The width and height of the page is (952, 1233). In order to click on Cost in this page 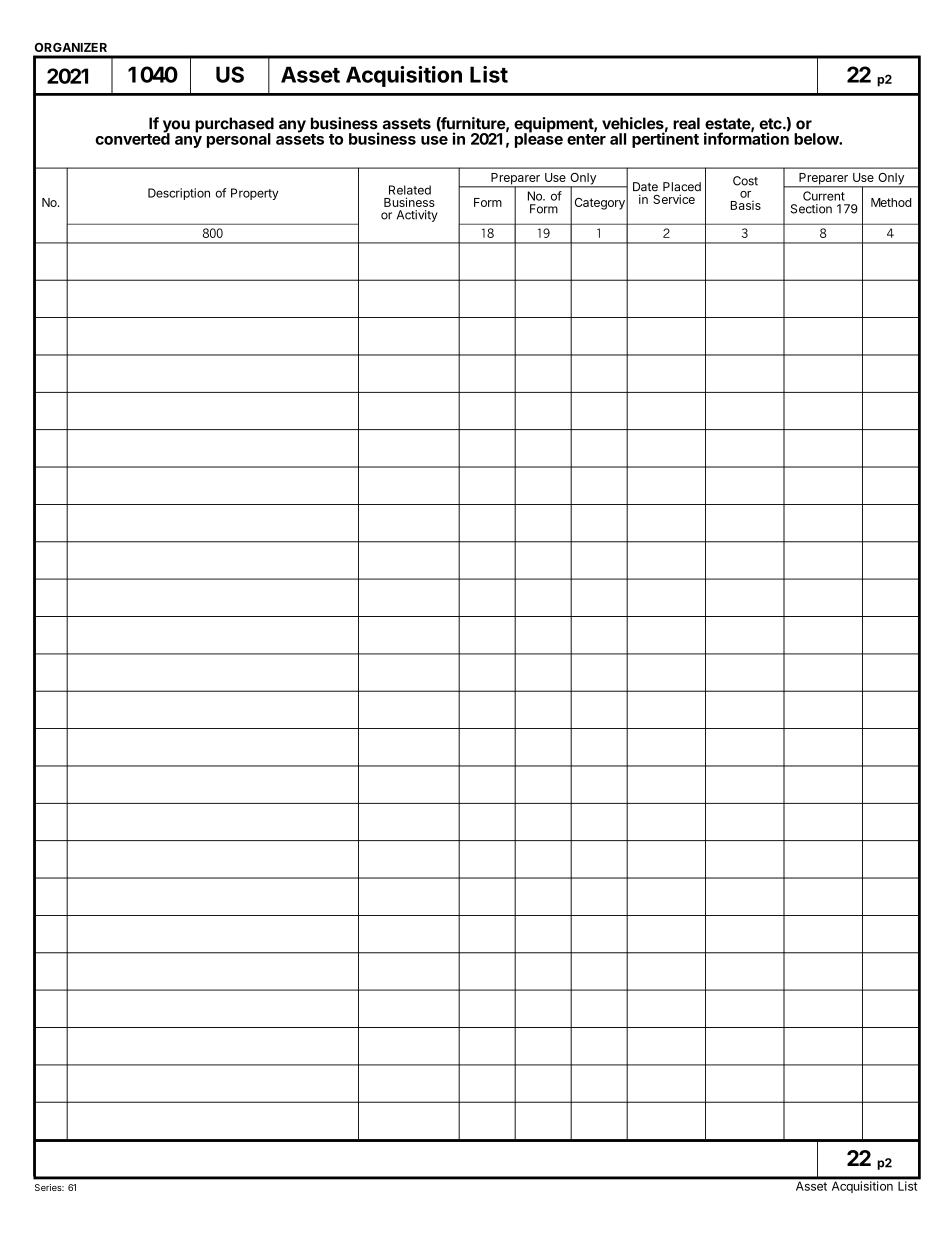, I will do `click(745, 181)`.
